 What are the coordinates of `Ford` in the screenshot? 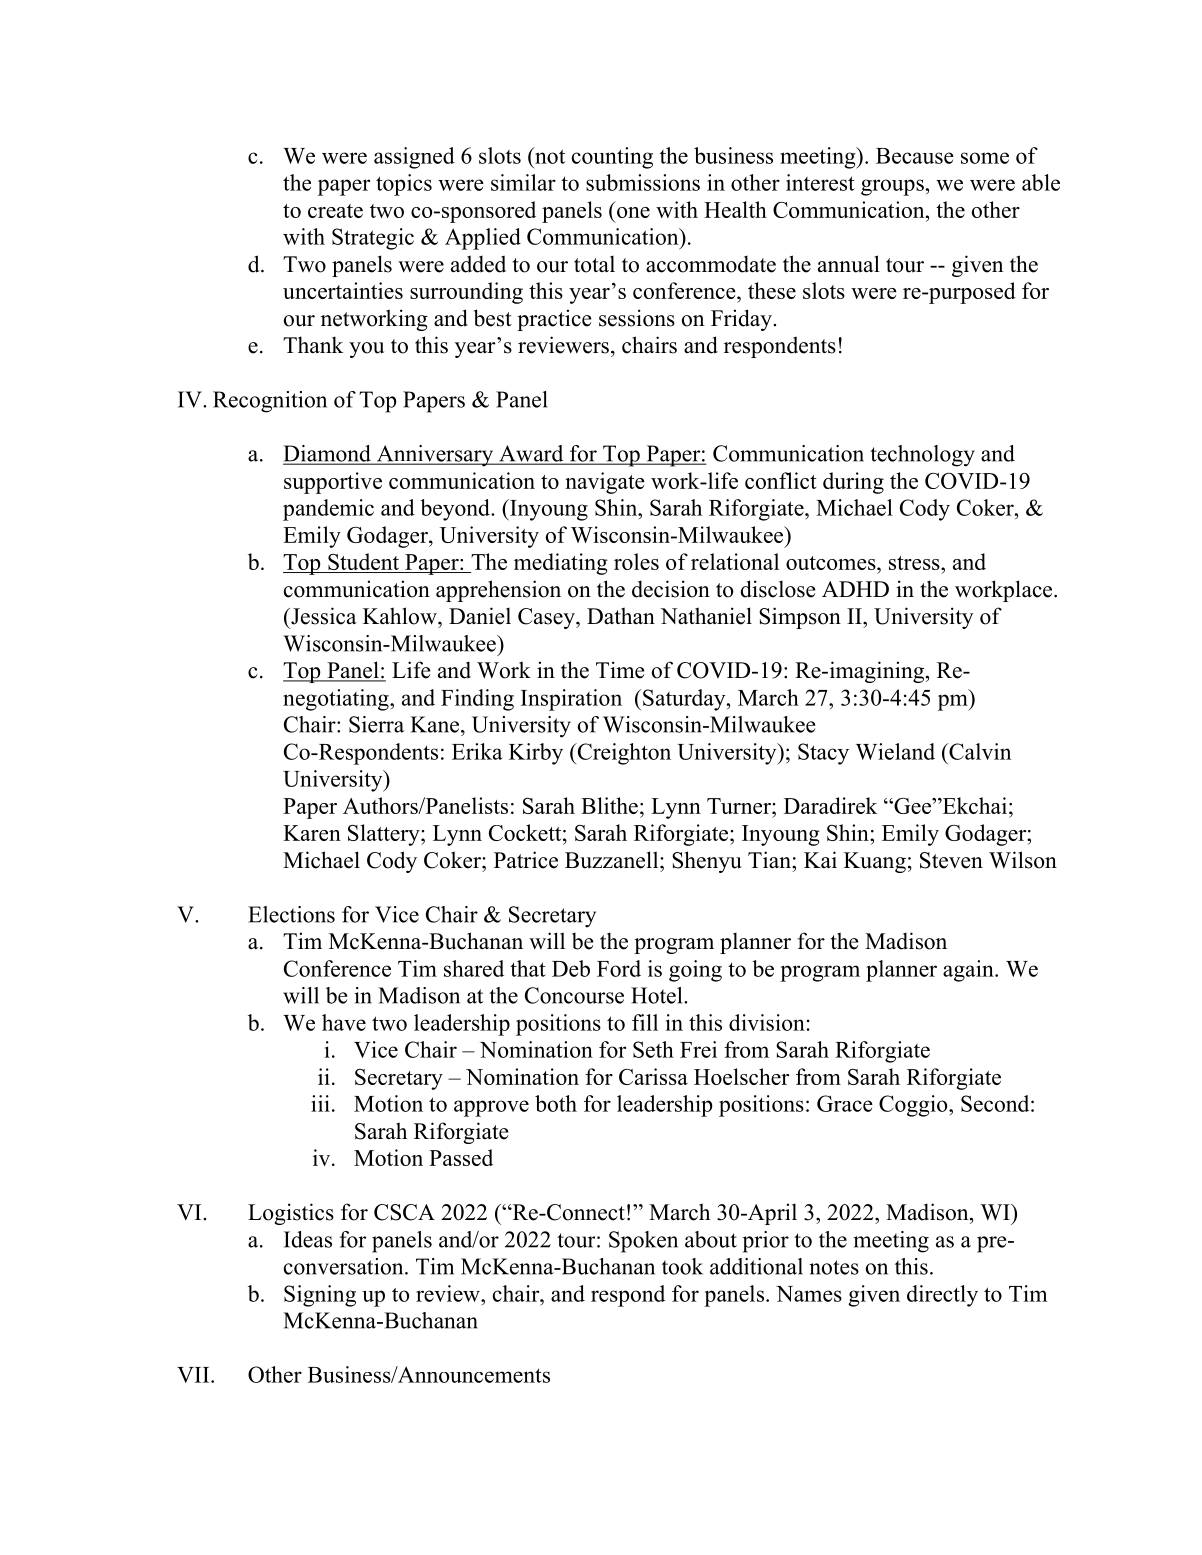 It's located at (619, 968).
